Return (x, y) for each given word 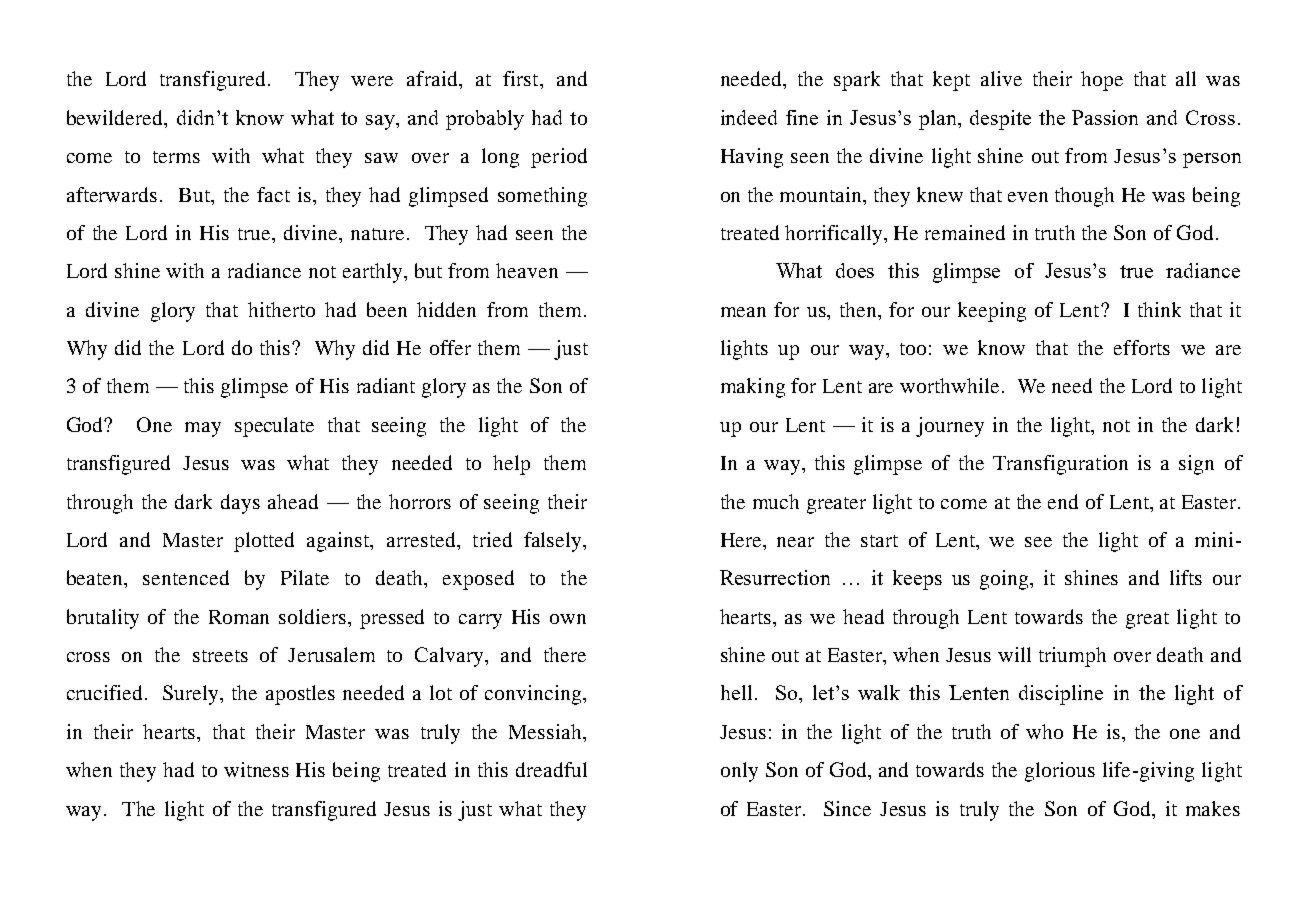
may (203, 429)
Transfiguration (1060, 465)
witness (256, 769)
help (511, 465)
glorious (1060, 772)
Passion (1105, 117)
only (739, 772)
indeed (749, 117)
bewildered (116, 119)
